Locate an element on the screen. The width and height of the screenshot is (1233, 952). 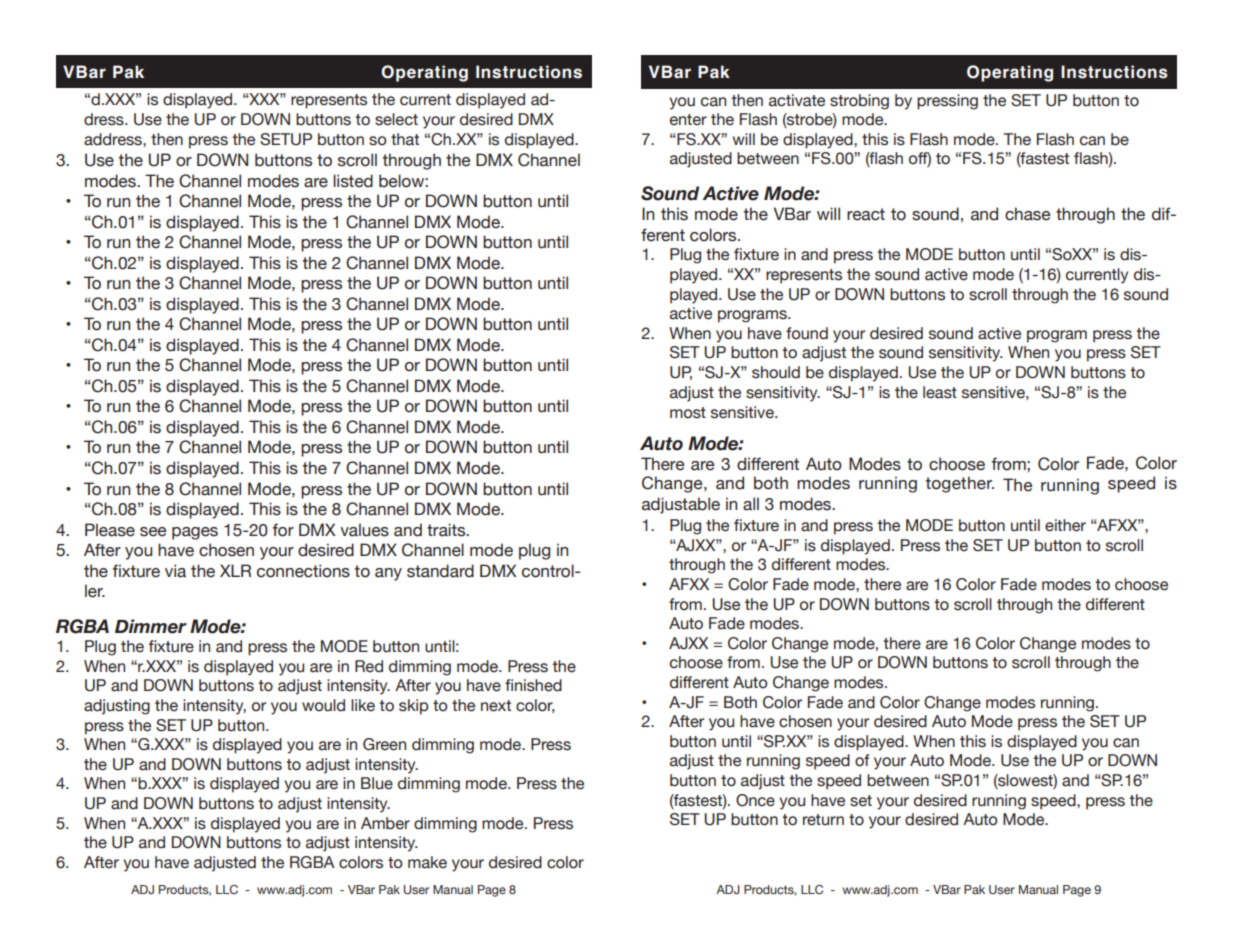
all is located at coordinates (751, 504).
